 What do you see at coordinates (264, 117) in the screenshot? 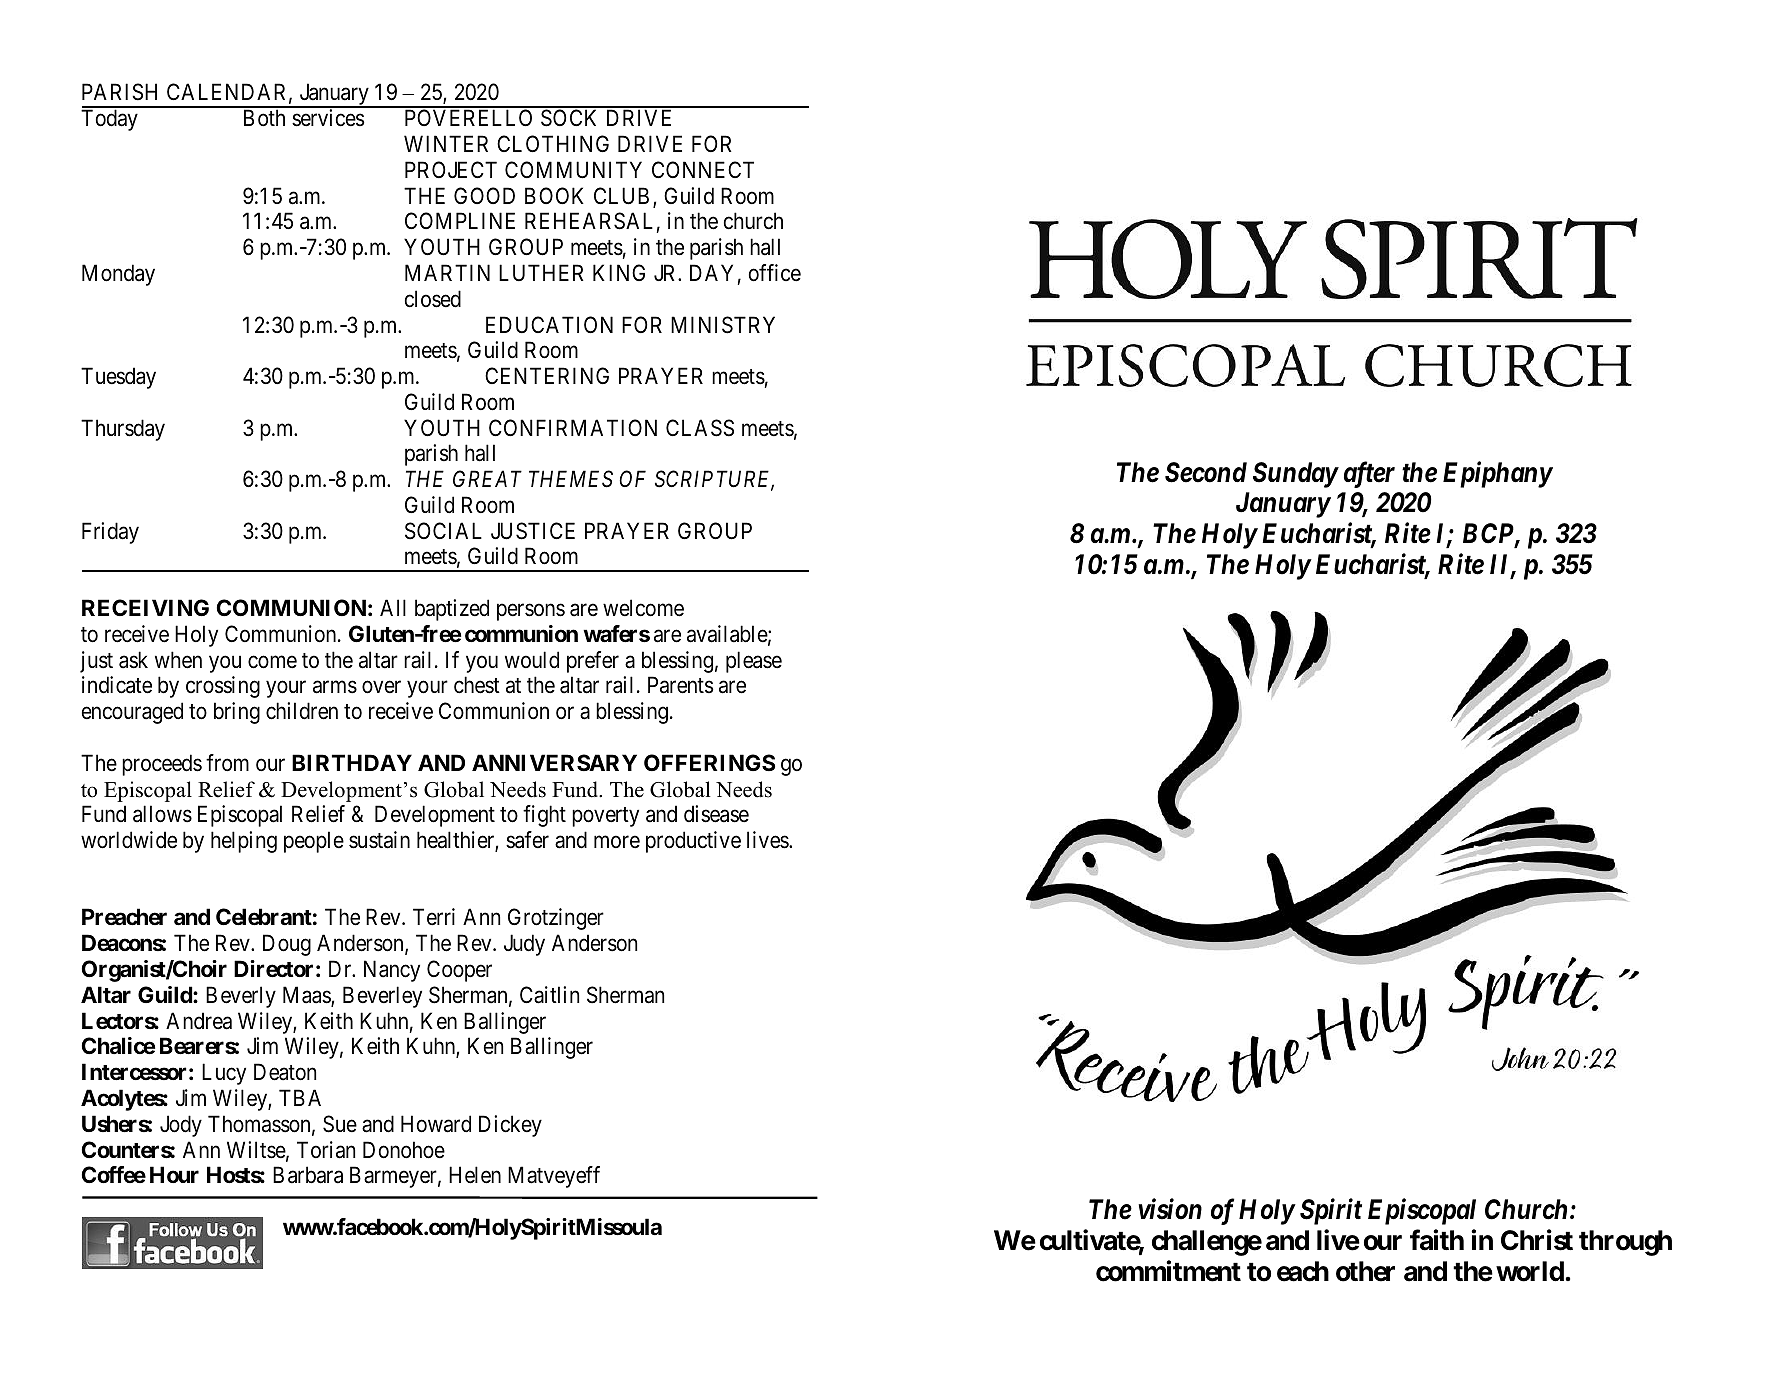
I see `Both` at bounding box center [264, 117].
